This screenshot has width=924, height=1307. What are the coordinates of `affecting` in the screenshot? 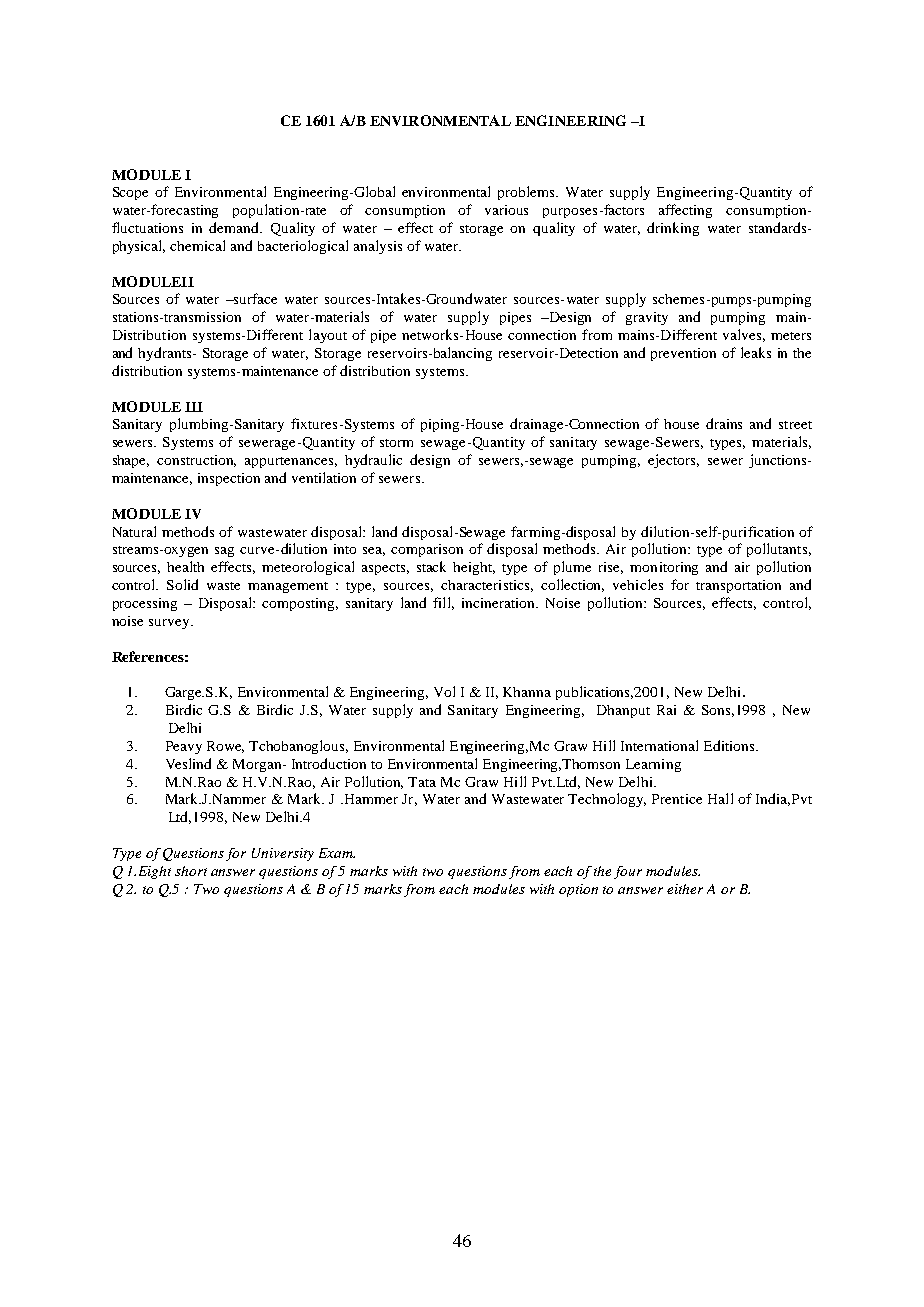 It's located at (685, 211).
